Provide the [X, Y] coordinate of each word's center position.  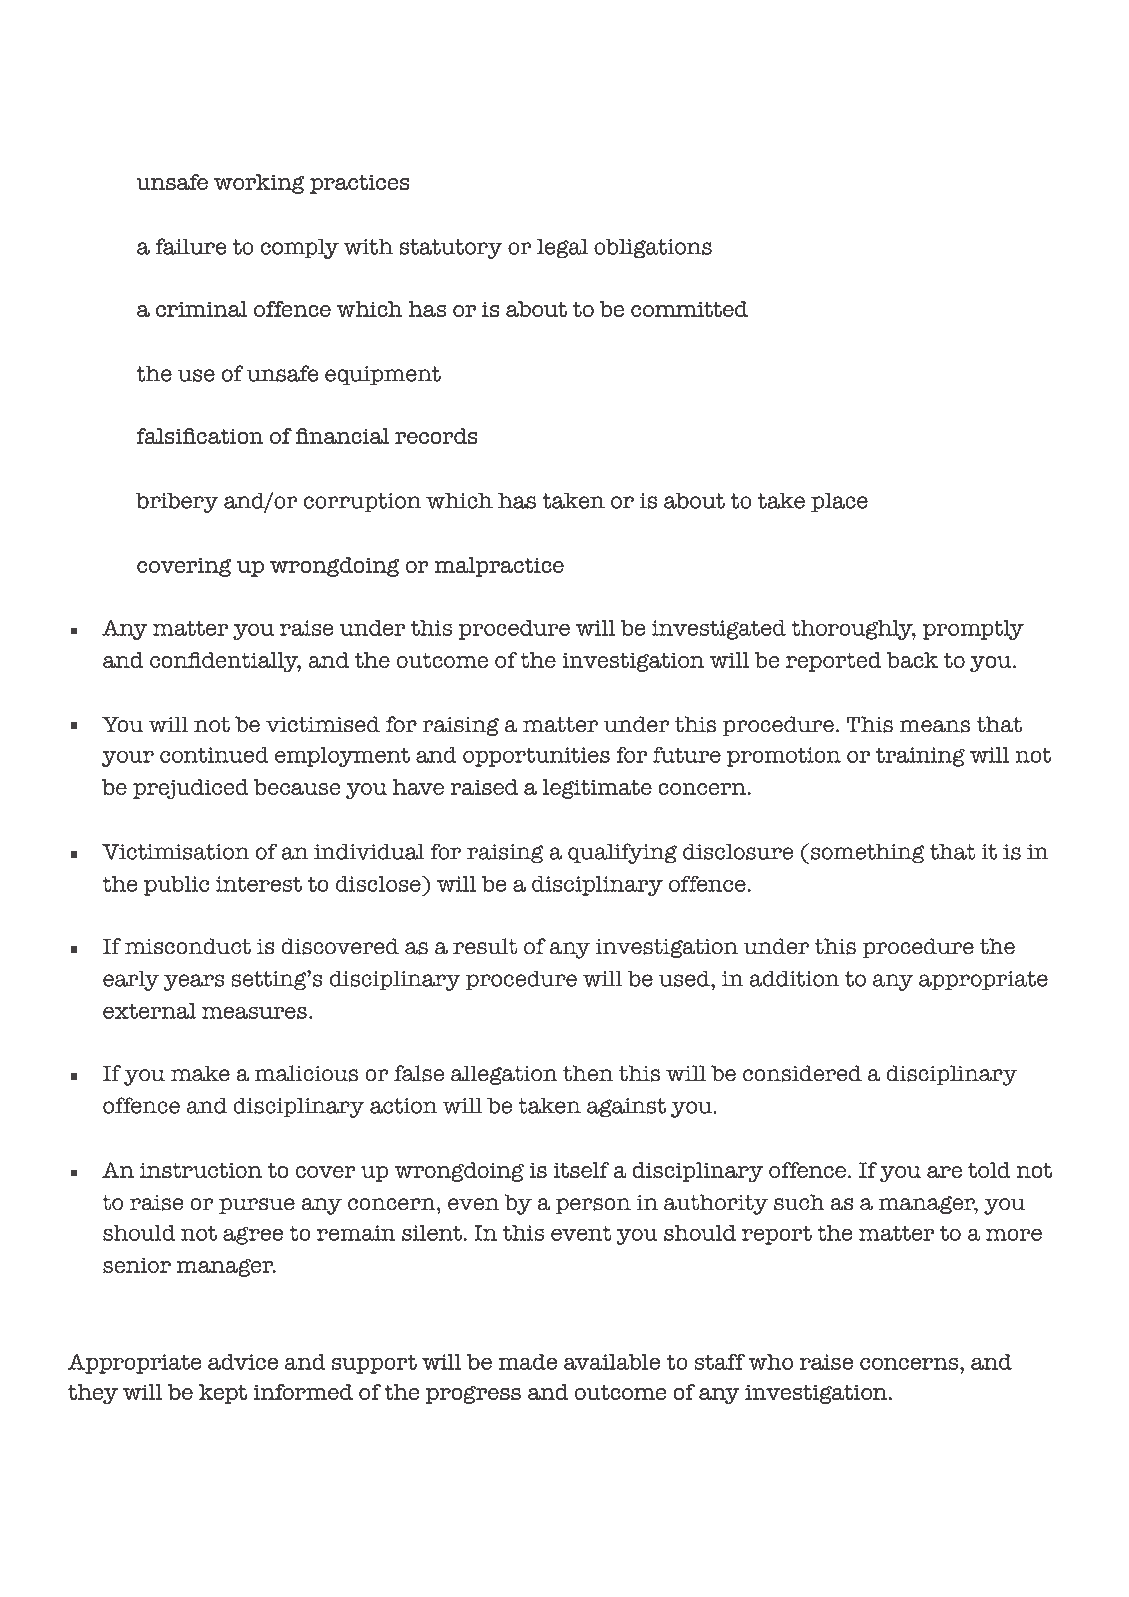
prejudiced [191, 789]
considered [802, 1073]
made [527, 1362]
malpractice [499, 567]
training [920, 757]
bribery [177, 503]
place [839, 503]
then [588, 1073]
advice [243, 1362]
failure [191, 246]
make [200, 1073]
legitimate [597, 789]
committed [689, 309]
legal [562, 249]
